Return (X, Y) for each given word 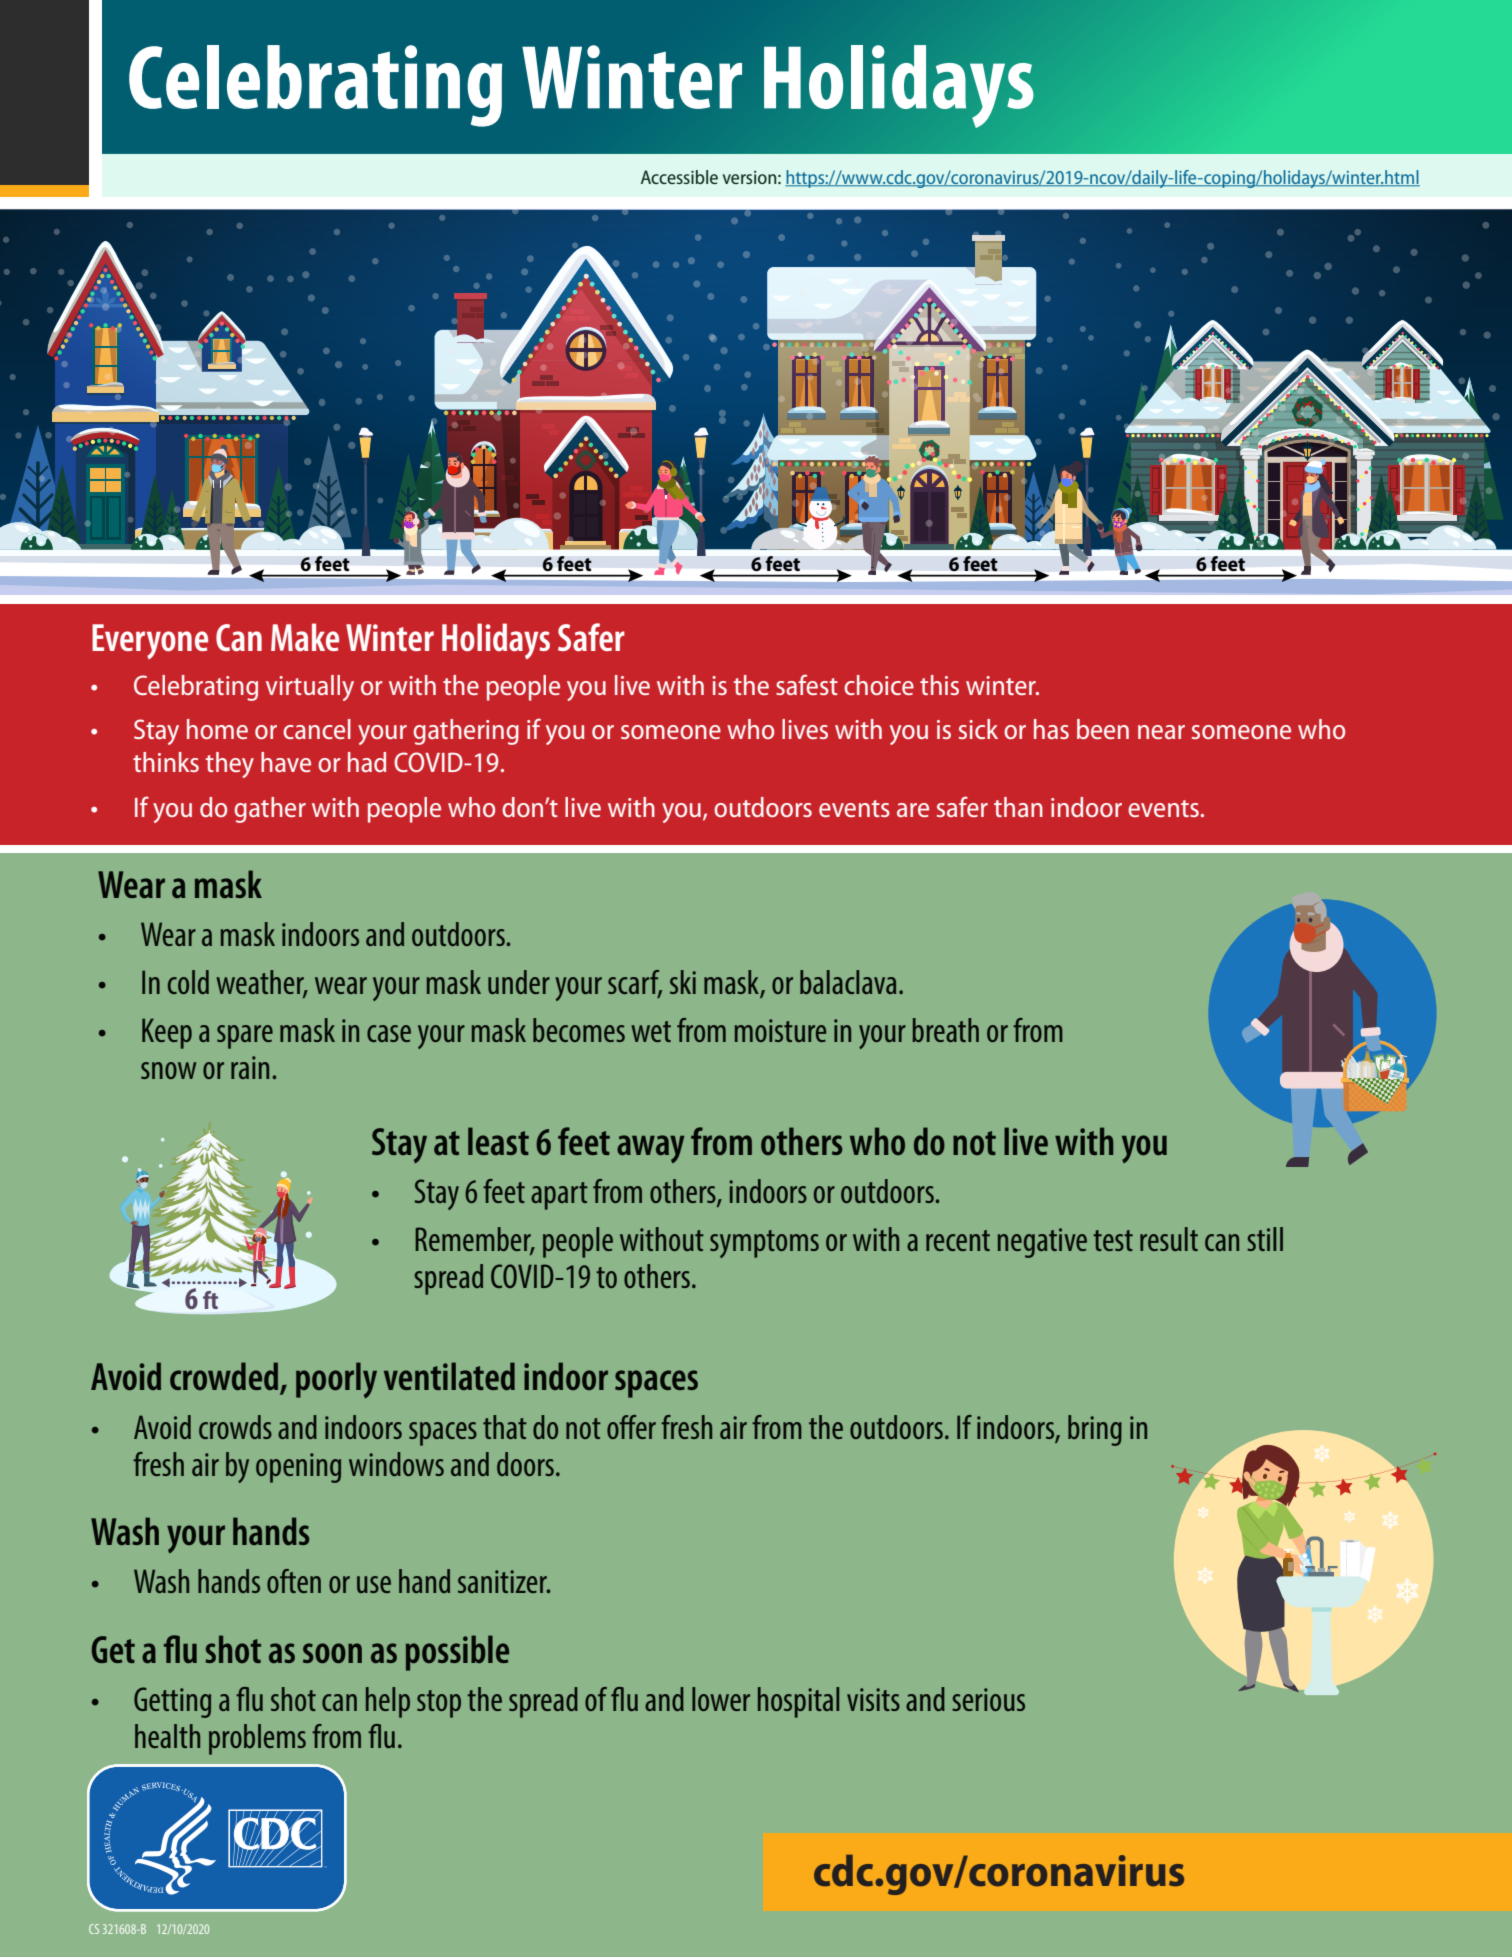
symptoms (764, 1244)
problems (257, 1739)
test (1113, 1240)
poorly (336, 1380)
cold (188, 982)
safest (807, 684)
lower (721, 1699)
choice (879, 685)
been (1103, 729)
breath (945, 1030)
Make (305, 637)
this (939, 685)
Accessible (679, 177)
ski (683, 982)
